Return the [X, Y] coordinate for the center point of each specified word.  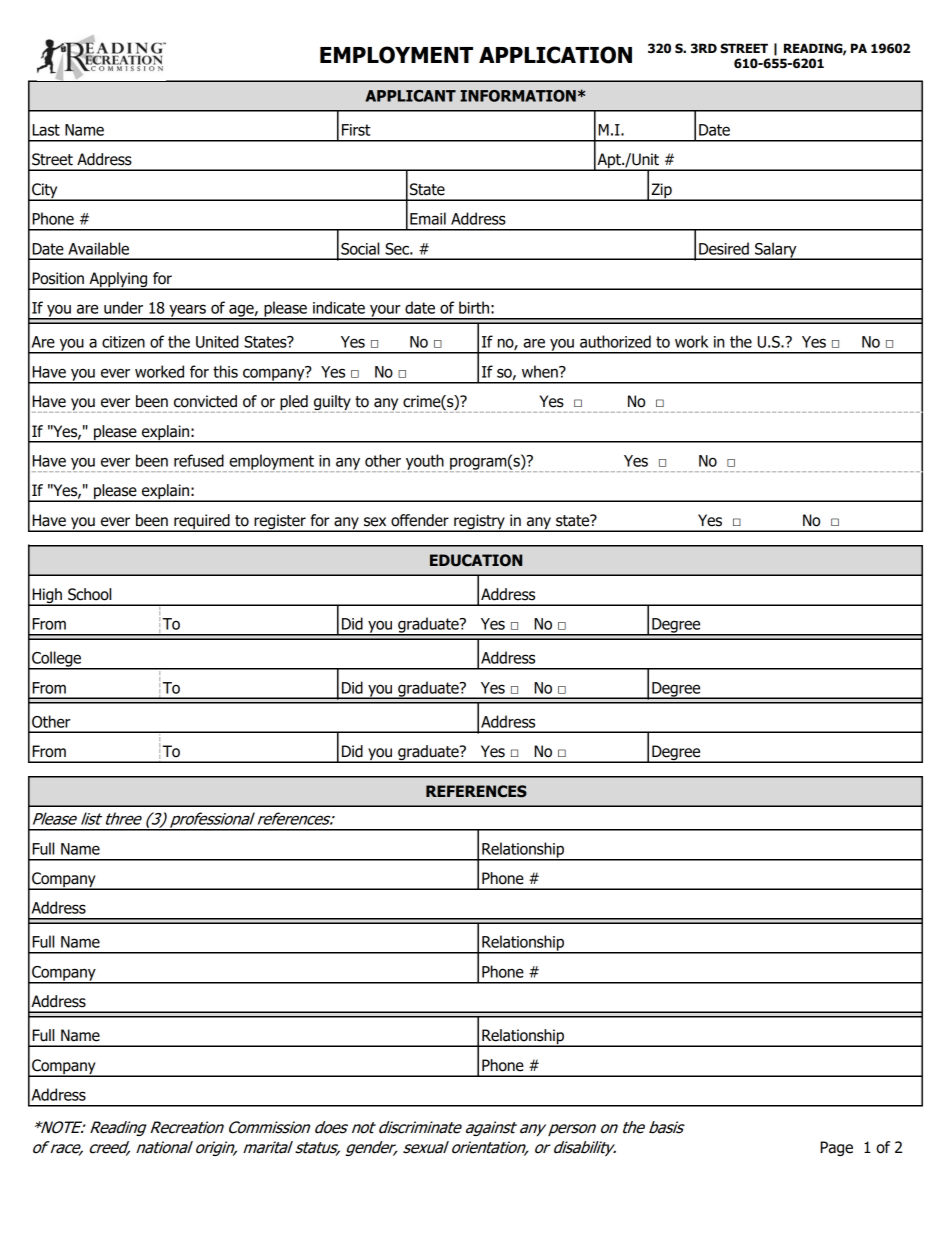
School [89, 594]
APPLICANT [410, 96]
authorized [615, 341]
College [57, 660]
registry [479, 523]
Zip [661, 191]
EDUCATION [476, 560]
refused [199, 460]
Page [836, 1148]
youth [425, 463]
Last [46, 130]
